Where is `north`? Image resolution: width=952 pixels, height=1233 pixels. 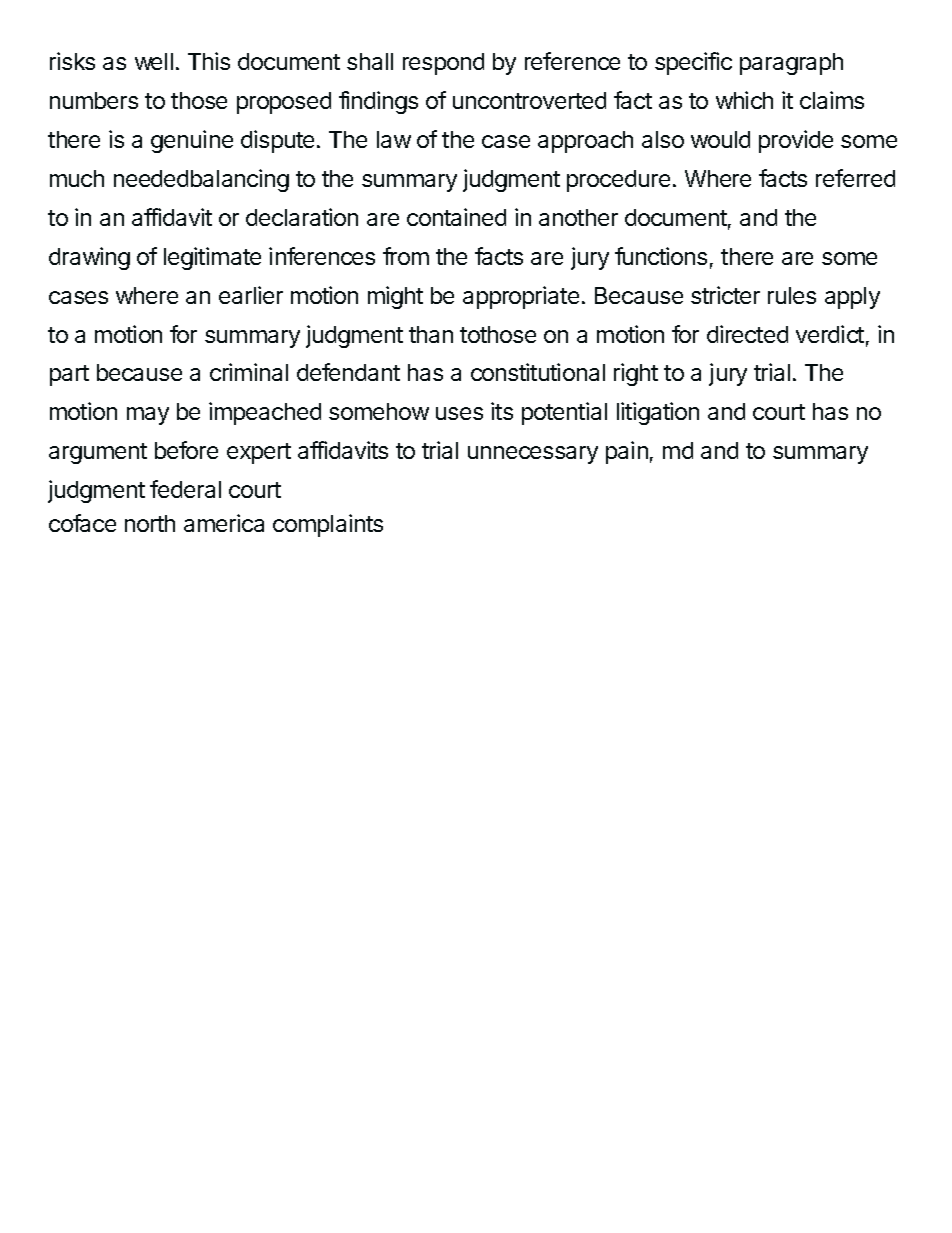 north is located at coordinates (150, 523).
